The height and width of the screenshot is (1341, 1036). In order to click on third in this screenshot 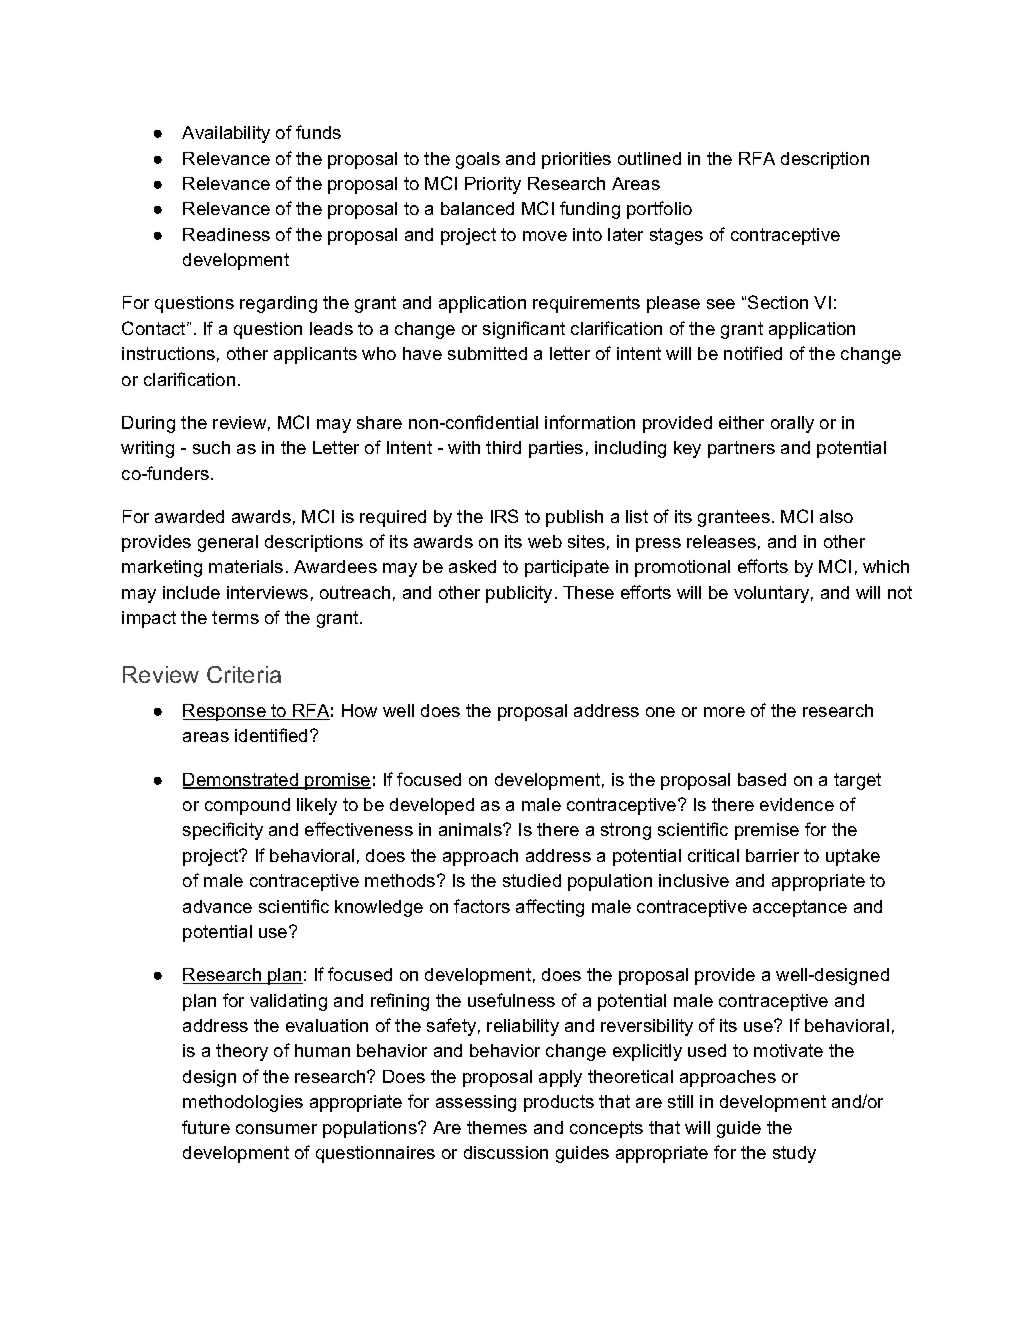, I will do `click(503, 447)`.
